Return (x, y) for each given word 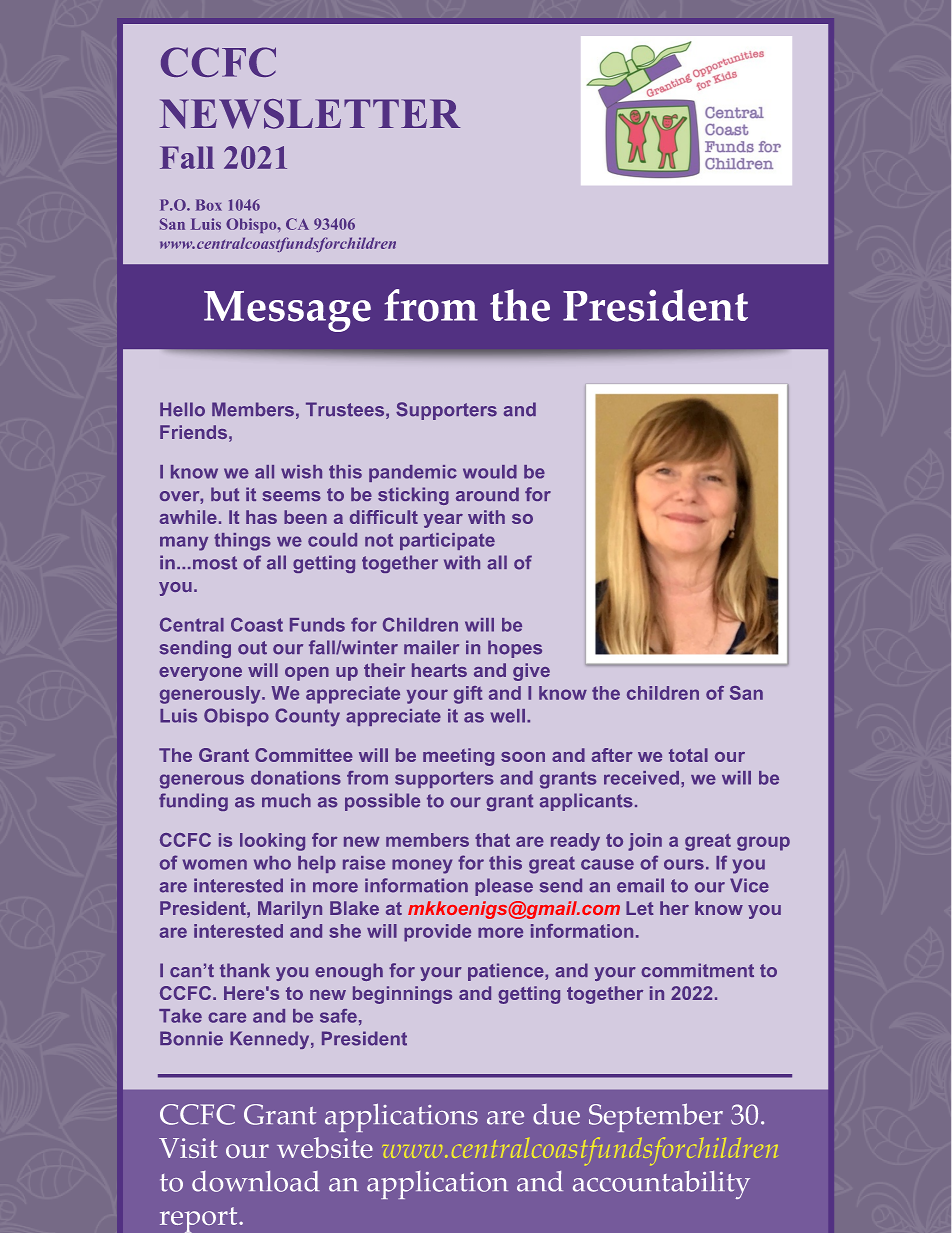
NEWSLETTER (310, 114)
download (256, 1181)
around (487, 494)
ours (684, 864)
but (225, 494)
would (490, 472)
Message (287, 311)
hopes (515, 649)
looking (272, 842)
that (492, 840)
